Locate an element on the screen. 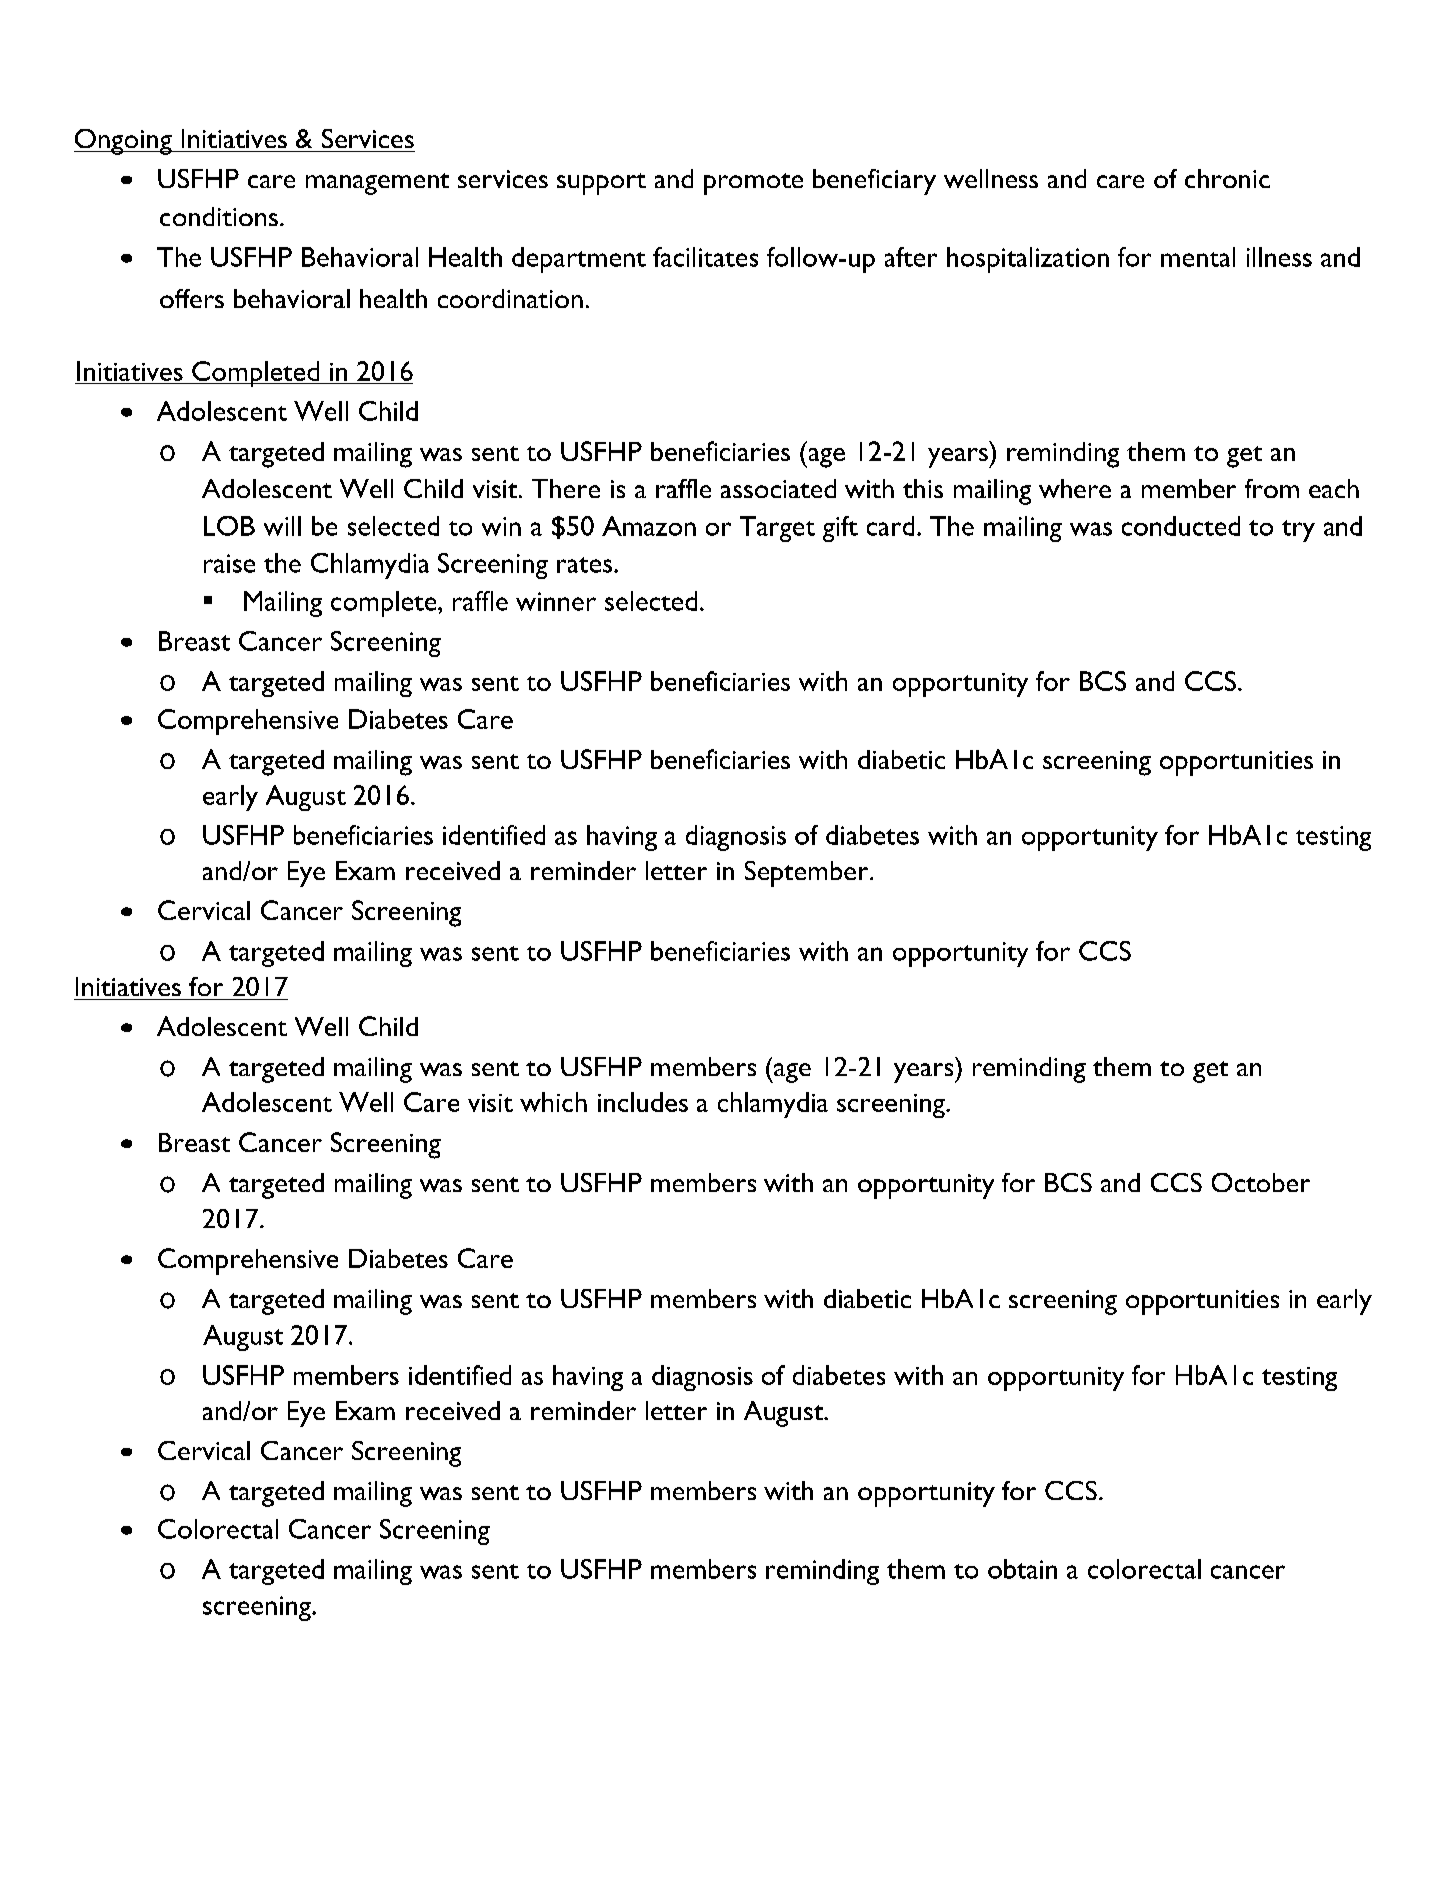  September is located at coordinates (808, 874).
